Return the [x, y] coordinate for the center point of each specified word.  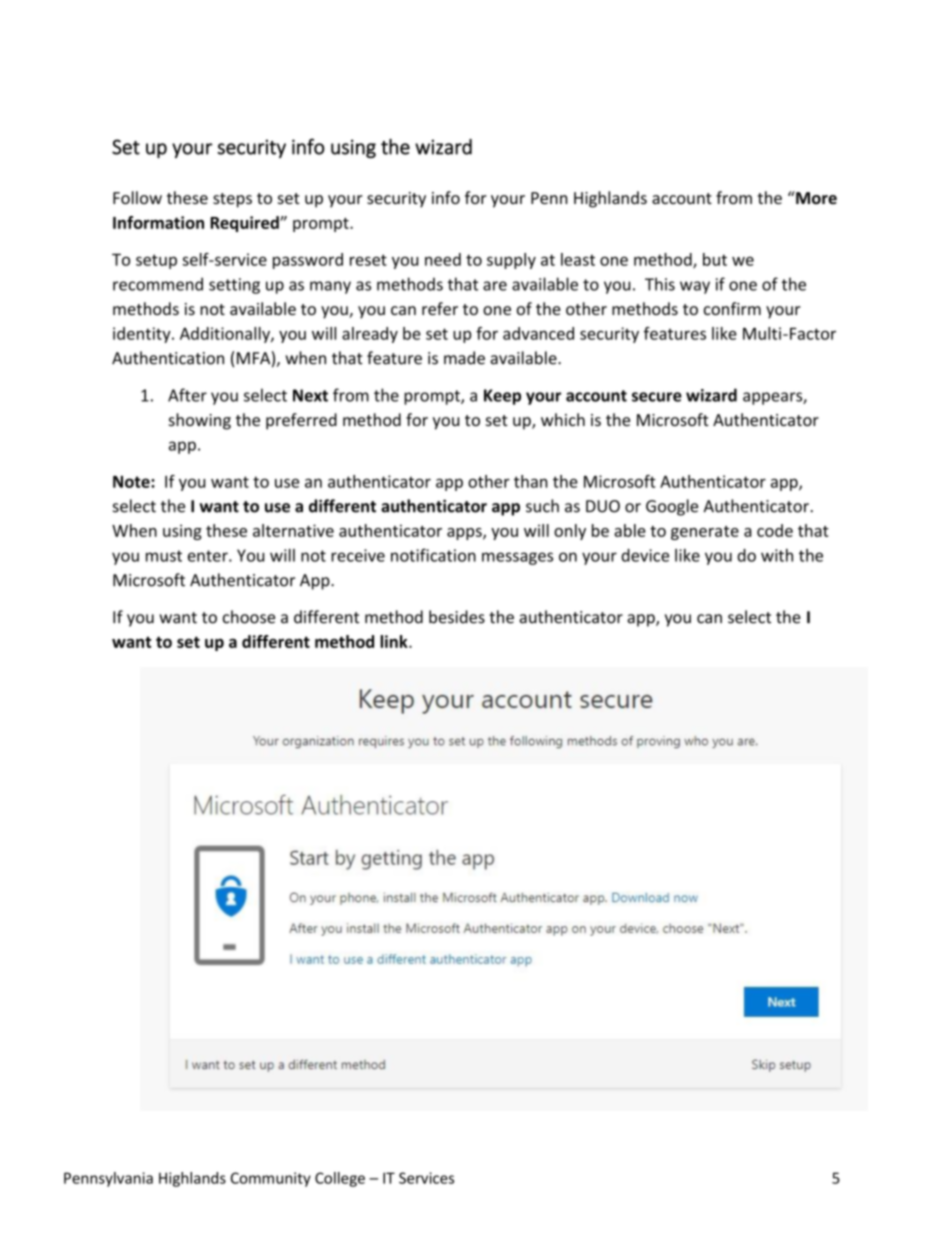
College [340, 1179]
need [443, 259]
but [715, 259]
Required [245, 224]
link [395, 641]
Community [271, 1179]
